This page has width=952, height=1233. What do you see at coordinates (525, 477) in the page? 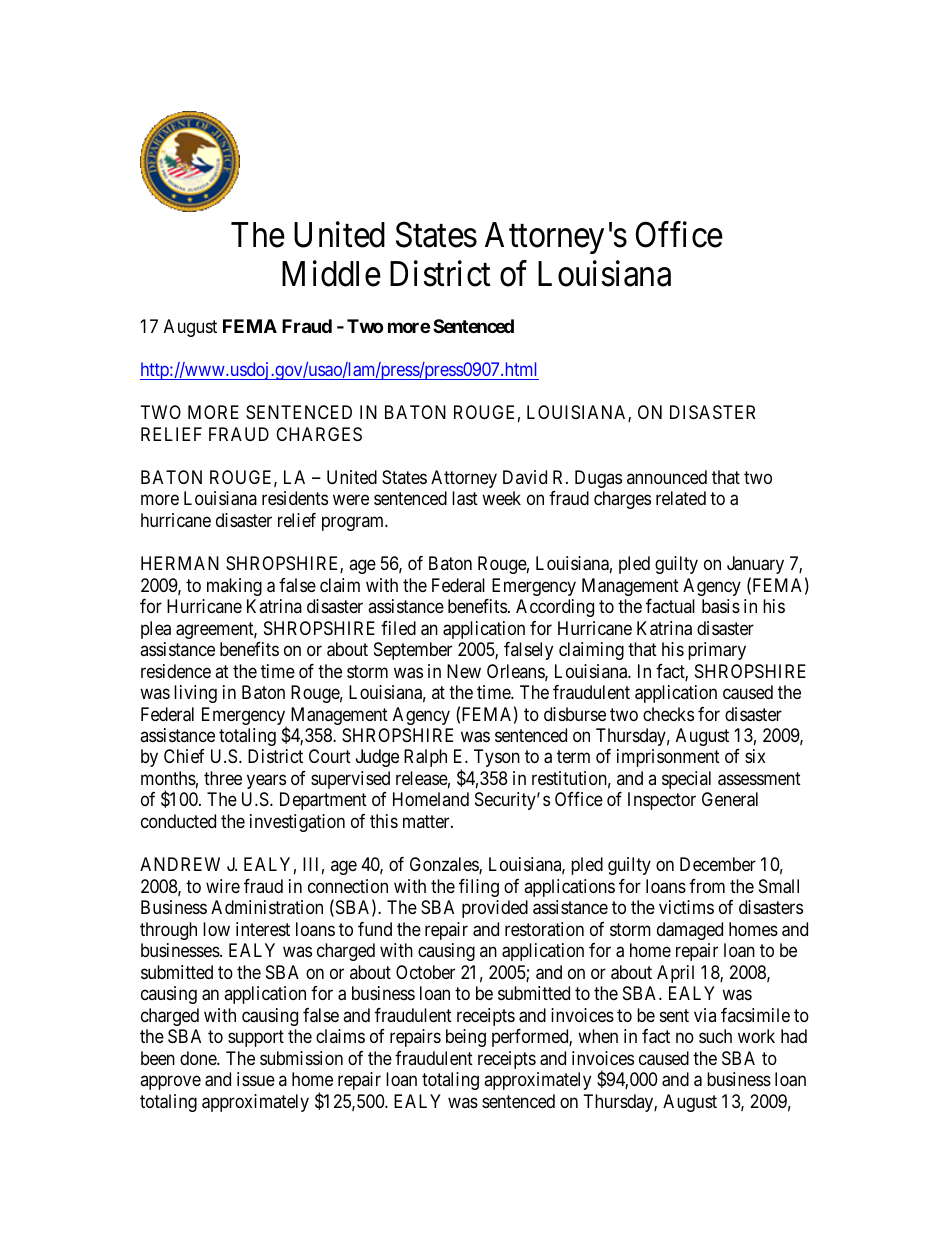
I see `David` at bounding box center [525, 477].
